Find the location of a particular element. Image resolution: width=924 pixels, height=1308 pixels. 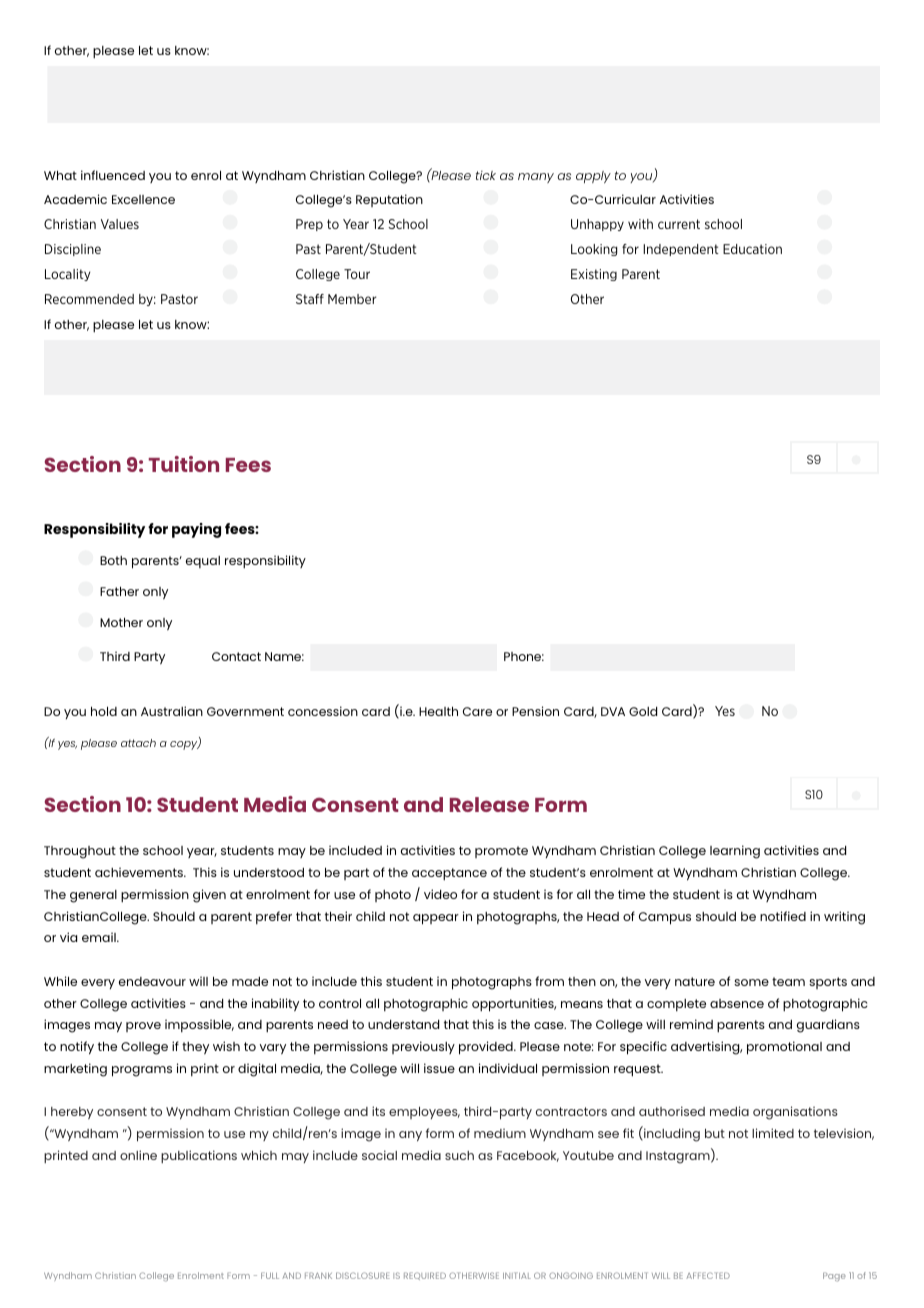

achievements is located at coordinates (140, 872).
